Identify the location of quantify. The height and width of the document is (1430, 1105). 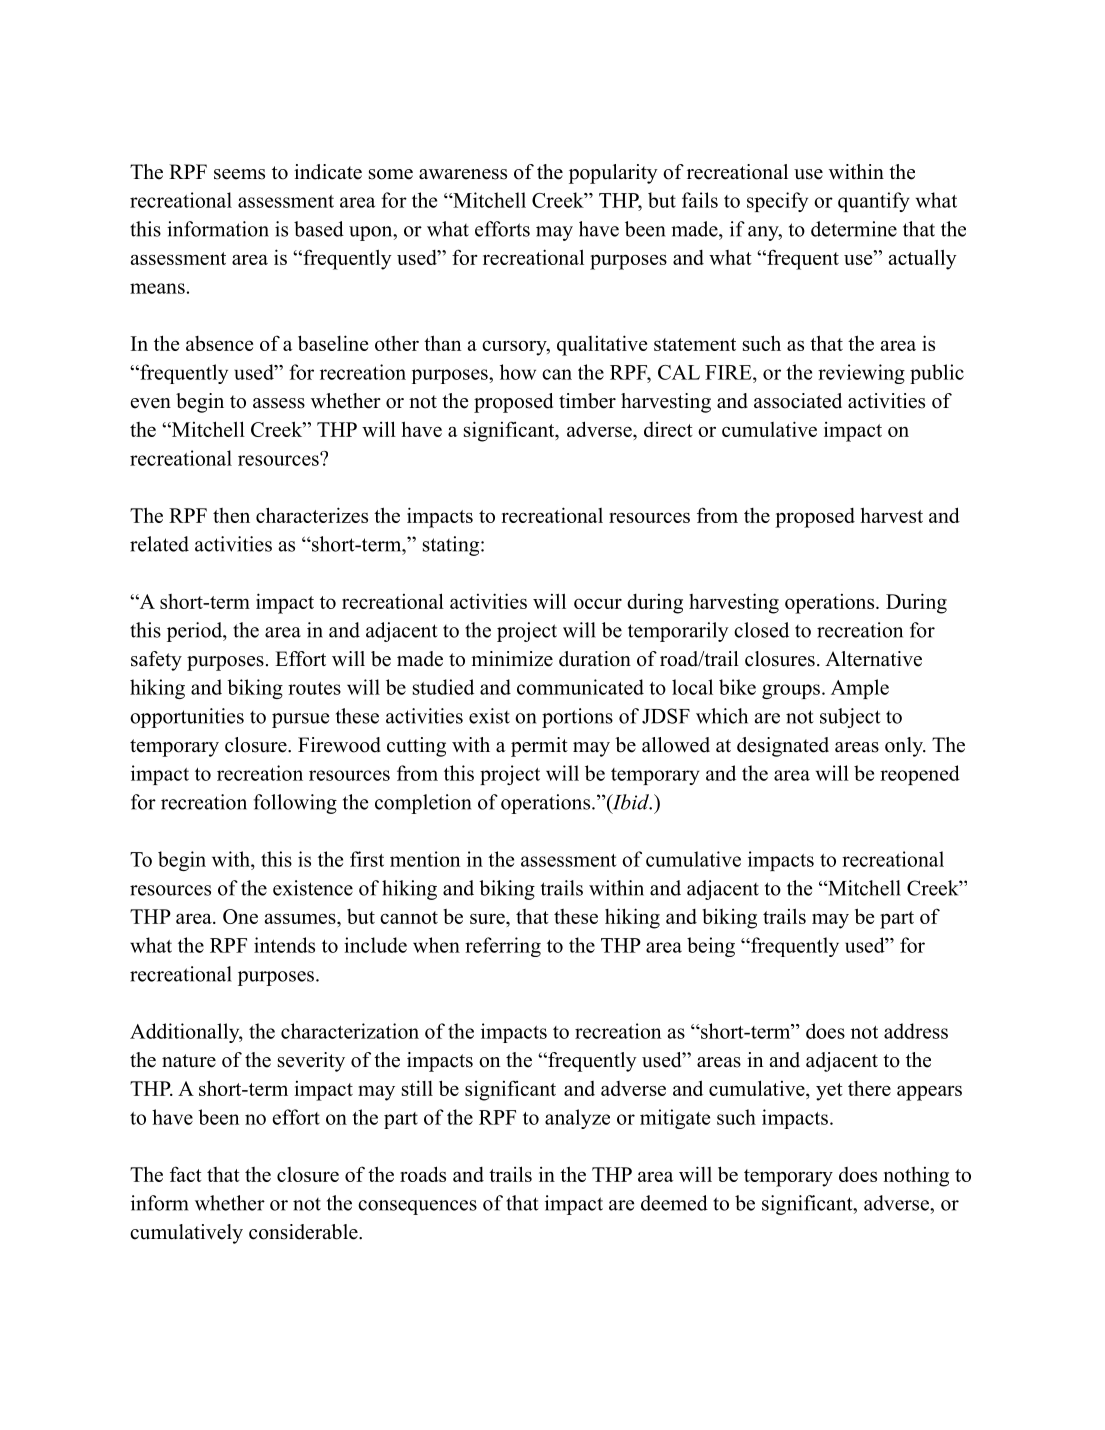
(874, 202).
